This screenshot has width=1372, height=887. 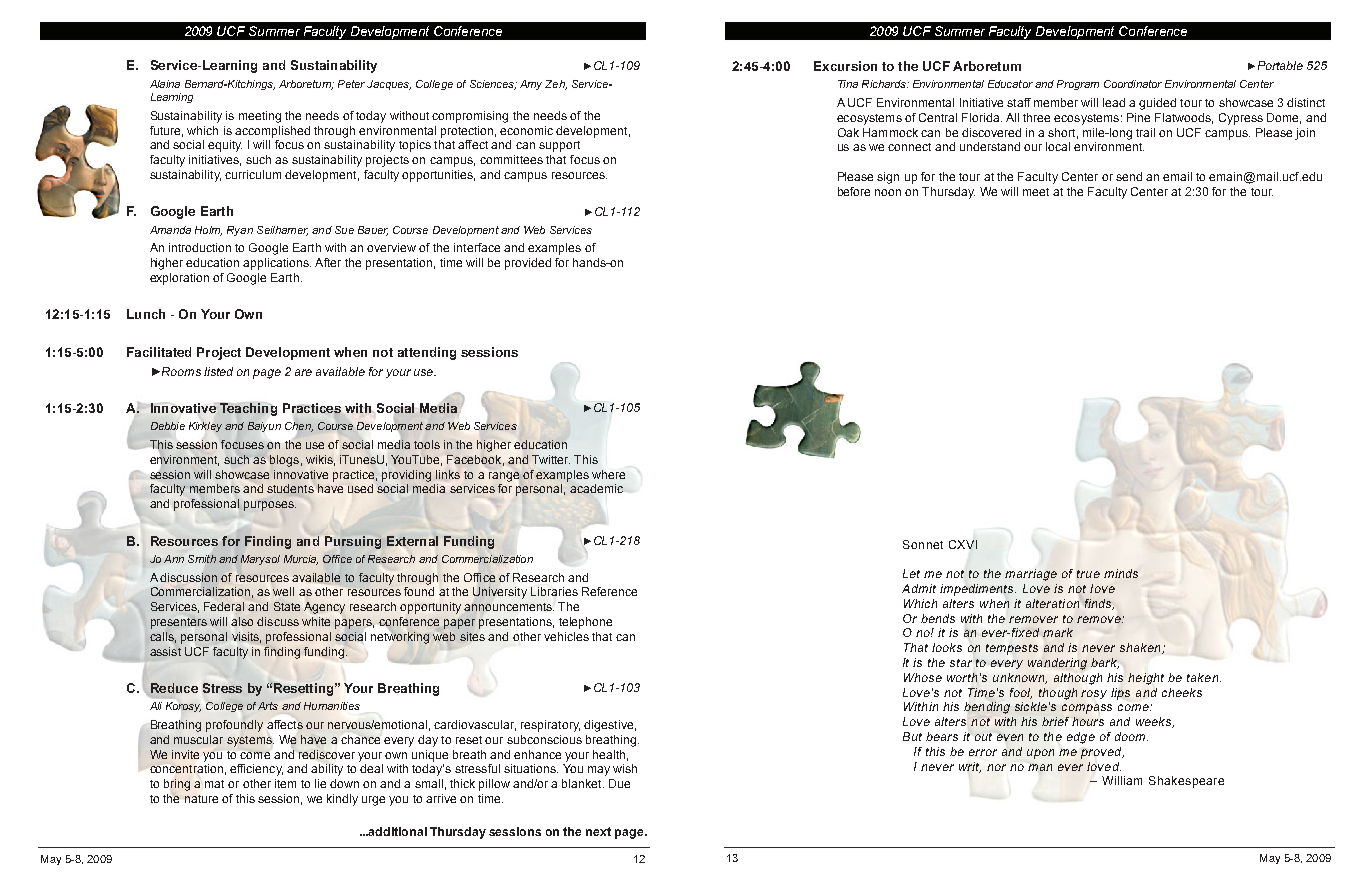 I want to click on purposes, so click(x=270, y=506).
